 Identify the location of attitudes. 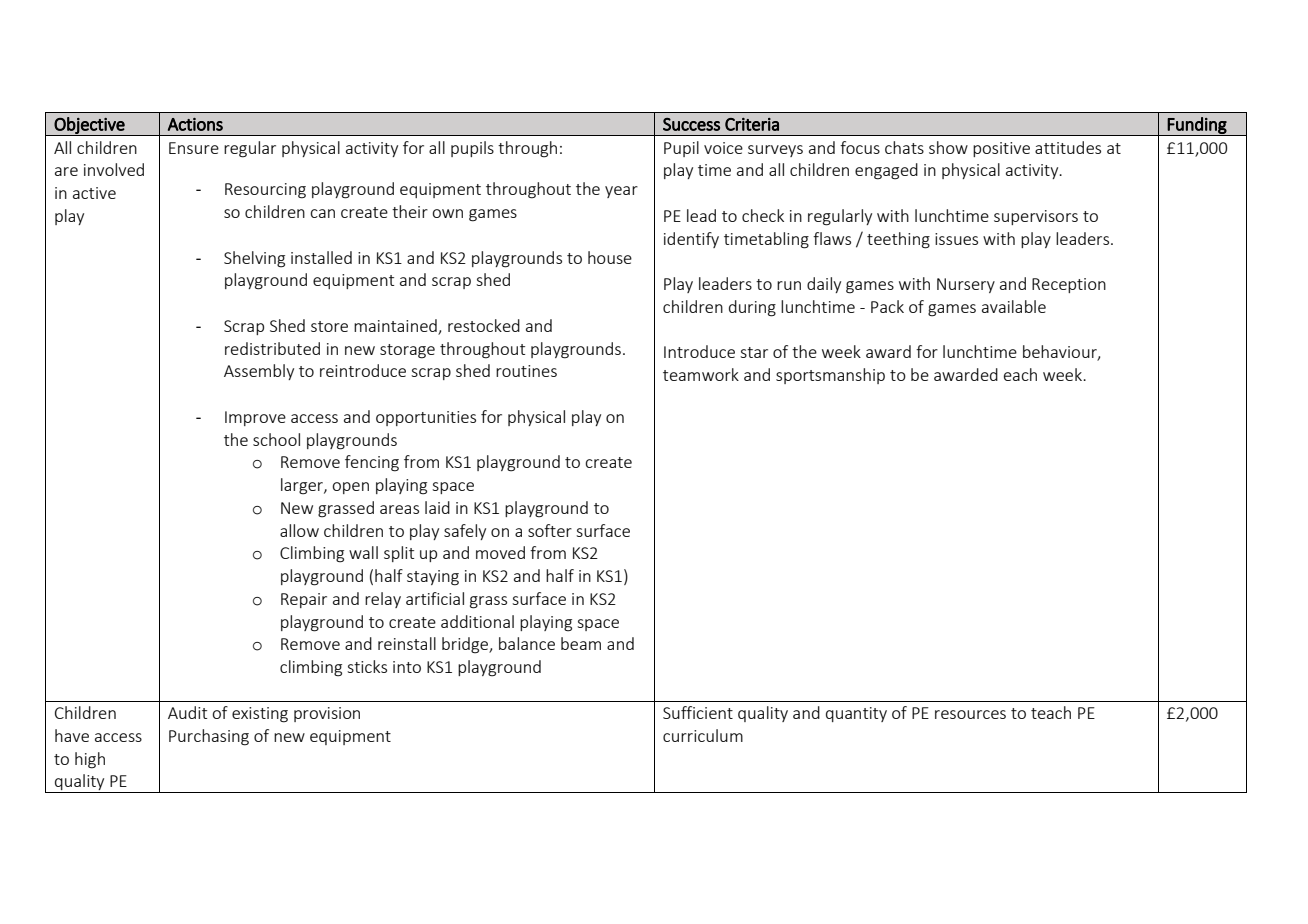
(1068, 147).
